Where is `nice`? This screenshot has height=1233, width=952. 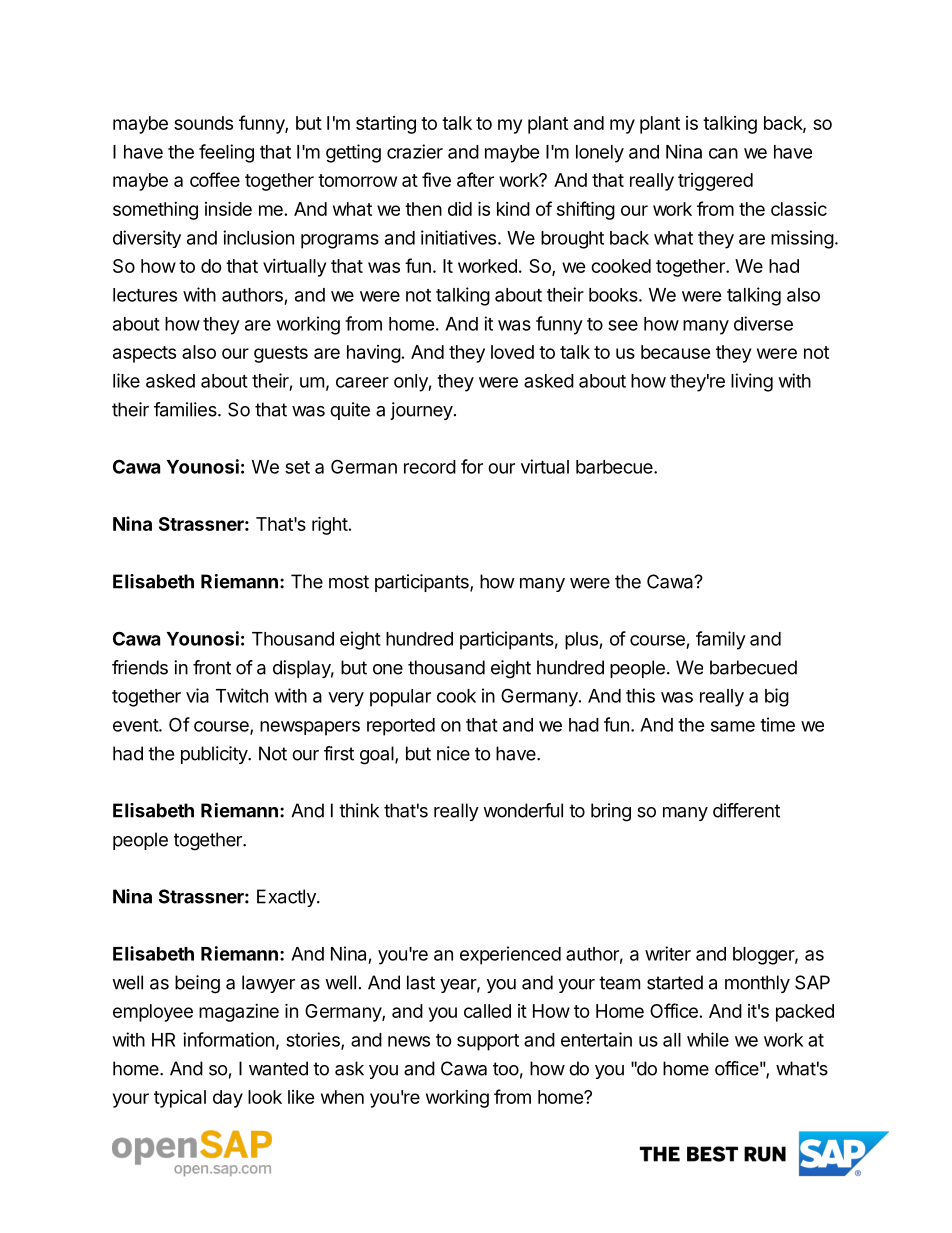
nice is located at coordinates (453, 753).
